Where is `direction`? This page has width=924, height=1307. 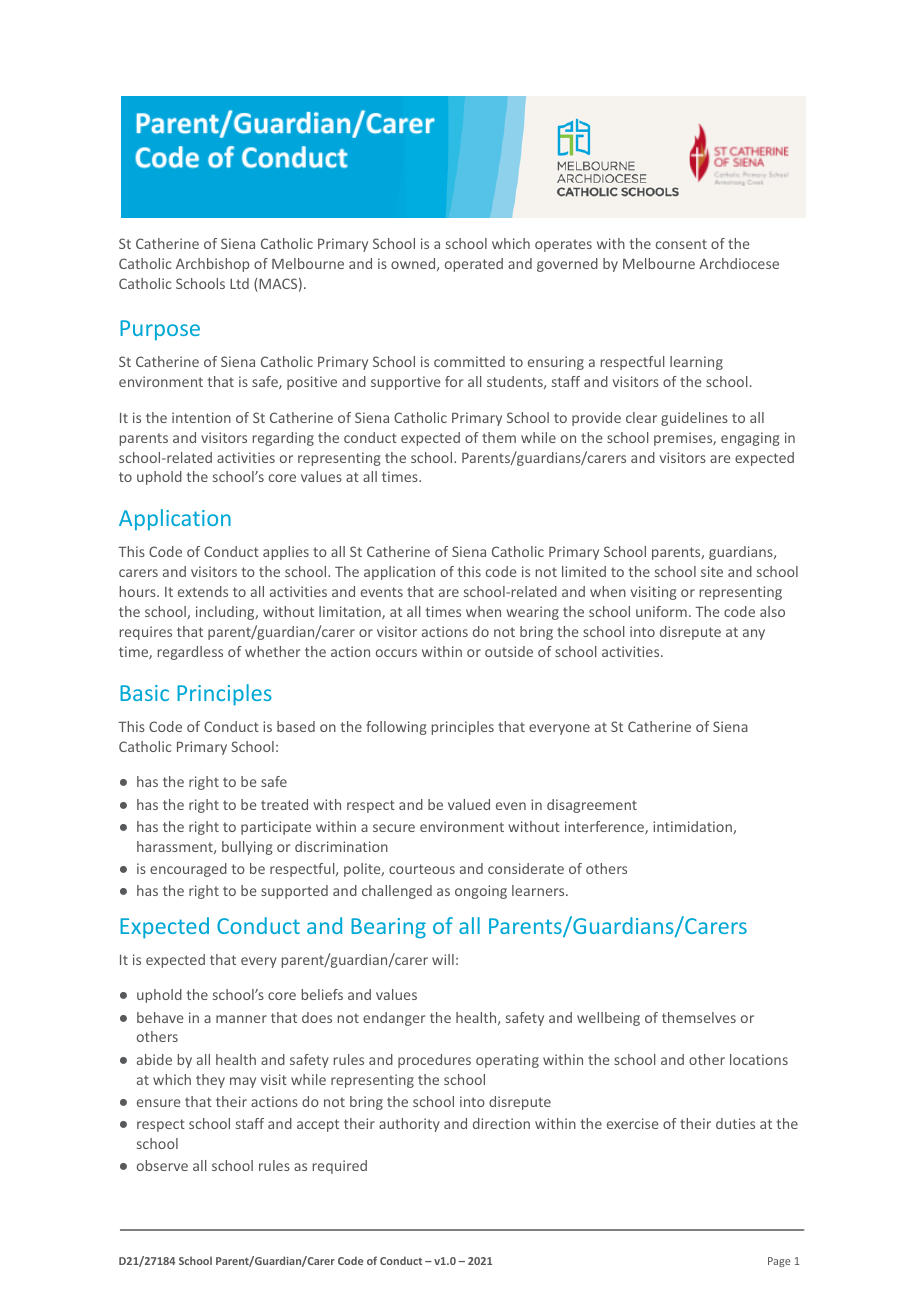 direction is located at coordinates (501, 1123).
